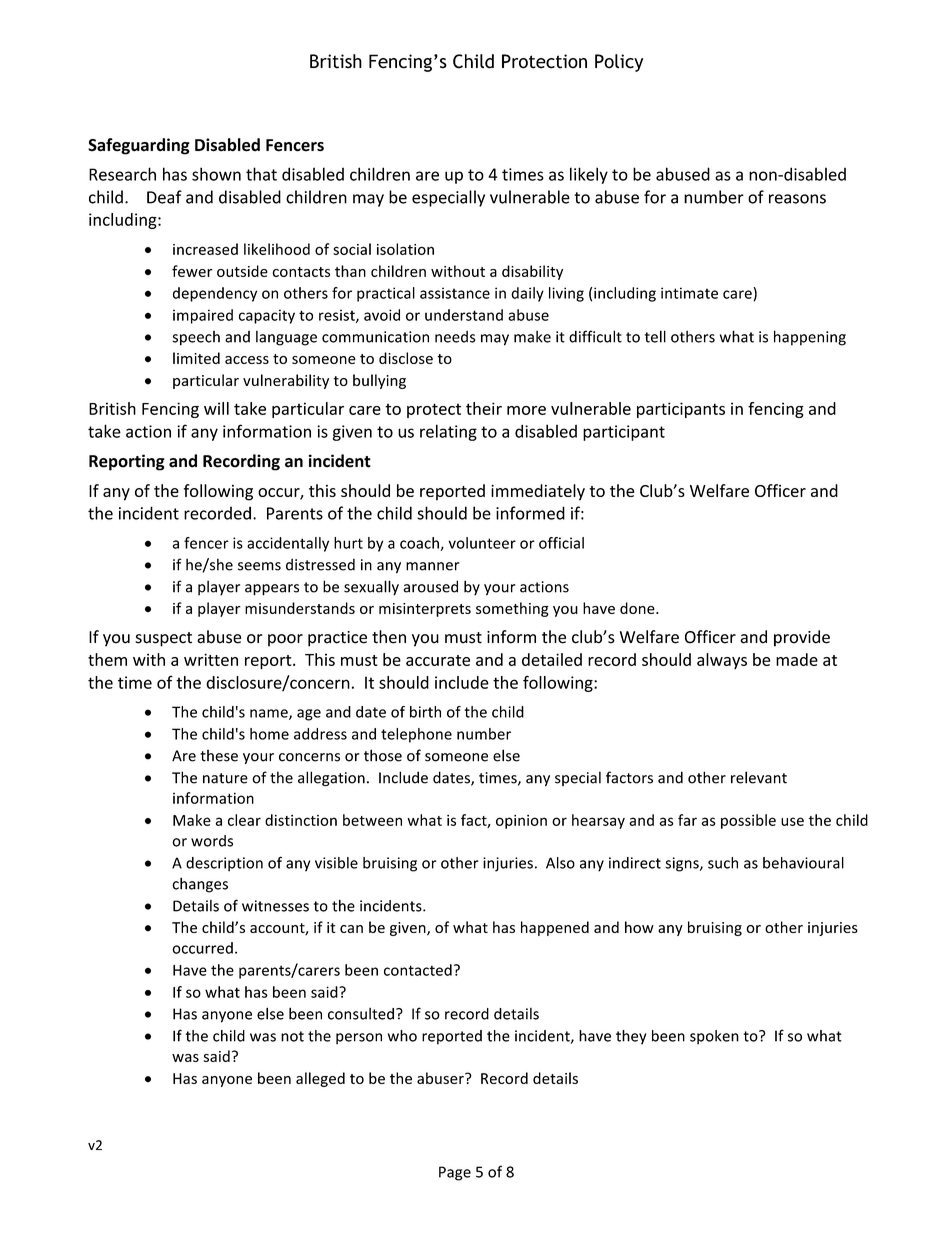 The width and height of the screenshot is (952, 1233). What do you see at coordinates (619, 63) in the screenshot?
I see `Policy` at bounding box center [619, 63].
